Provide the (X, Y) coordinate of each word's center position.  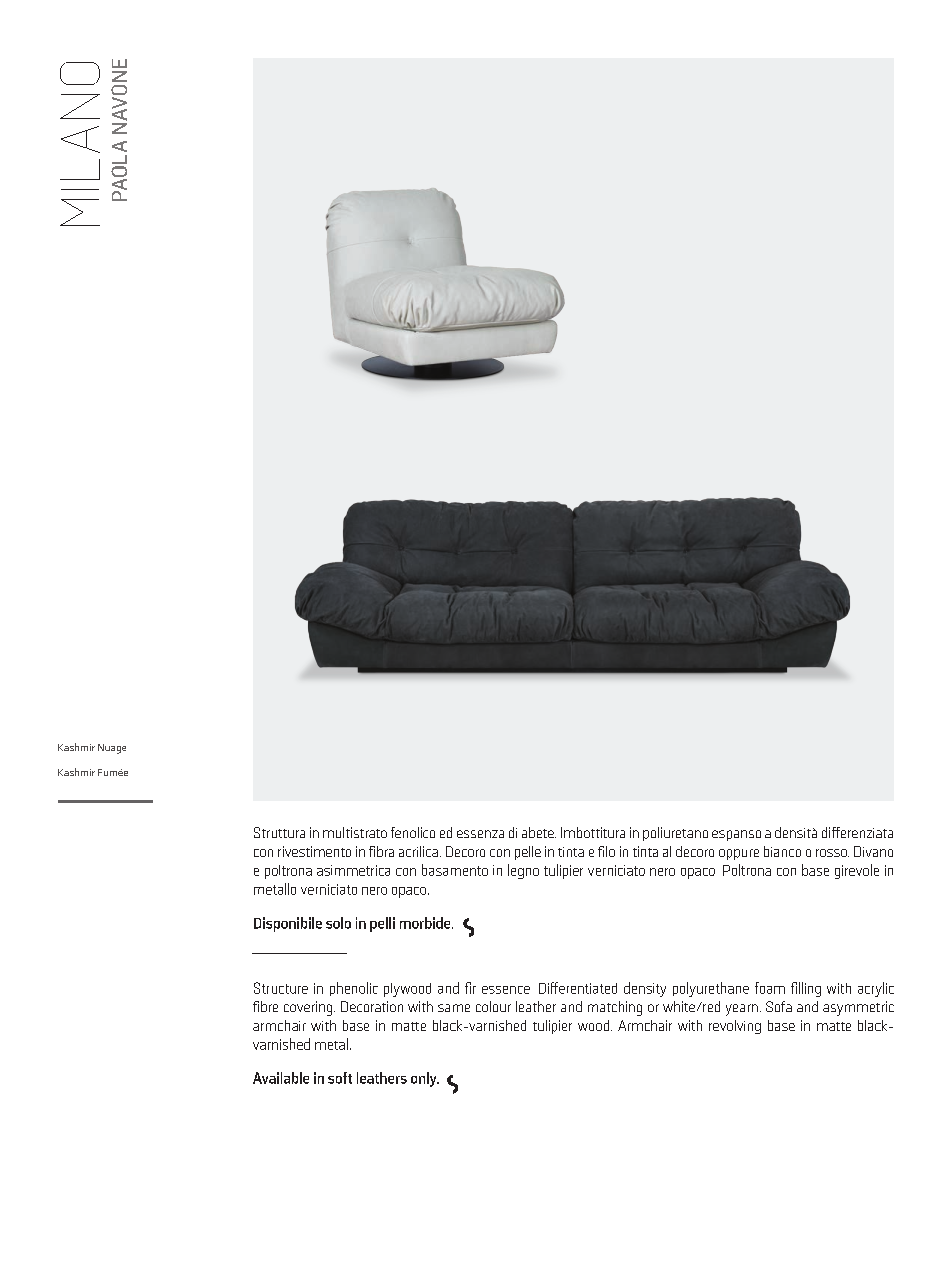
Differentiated (578, 988)
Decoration (372, 1006)
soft (340, 1078)
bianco (782, 851)
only (425, 1079)
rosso (832, 853)
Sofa (779, 1006)
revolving (735, 1027)
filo (606, 851)
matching (615, 1008)
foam (770, 988)
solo (338, 923)
